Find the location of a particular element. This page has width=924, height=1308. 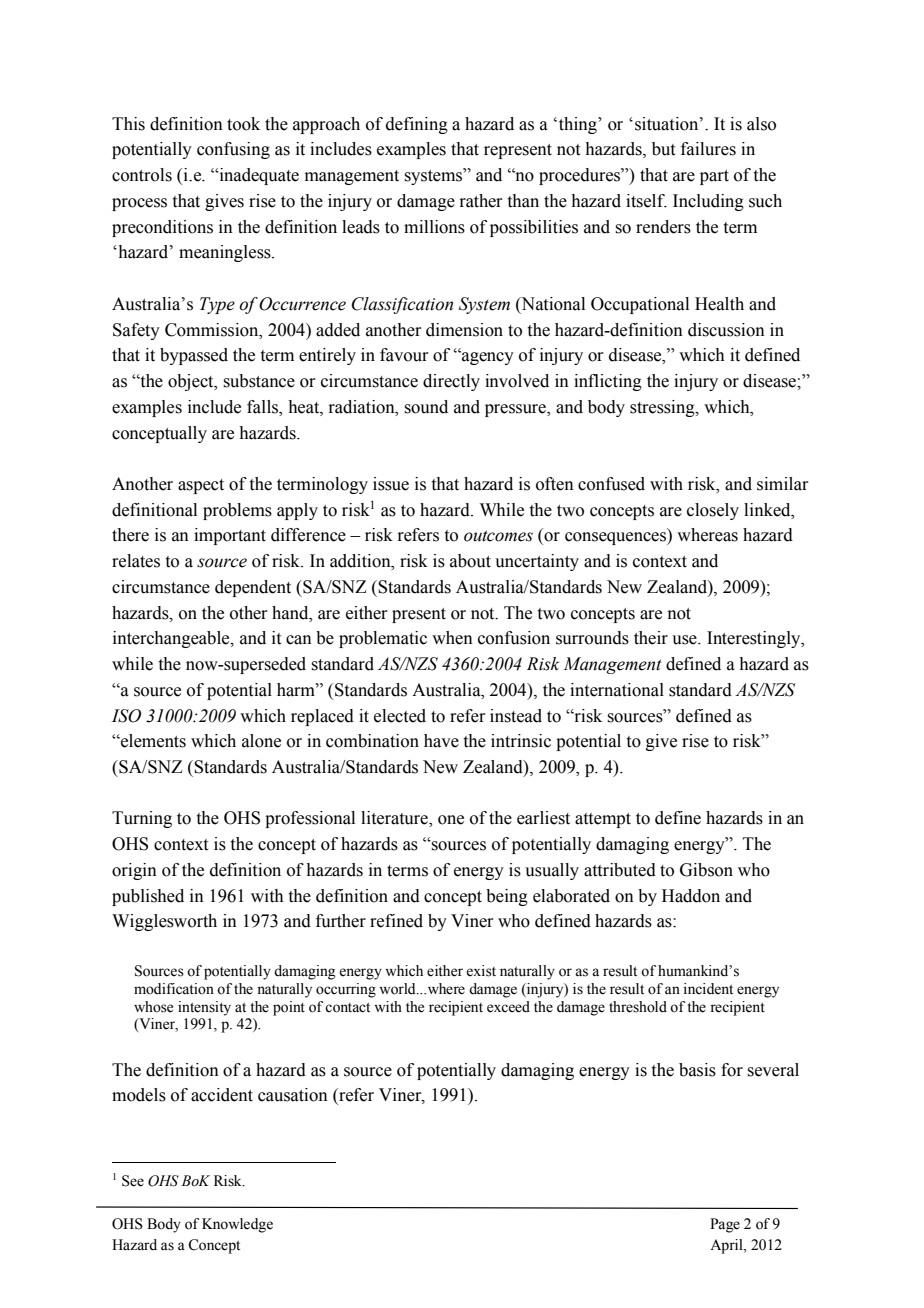

Turning is located at coordinates (142, 819).
